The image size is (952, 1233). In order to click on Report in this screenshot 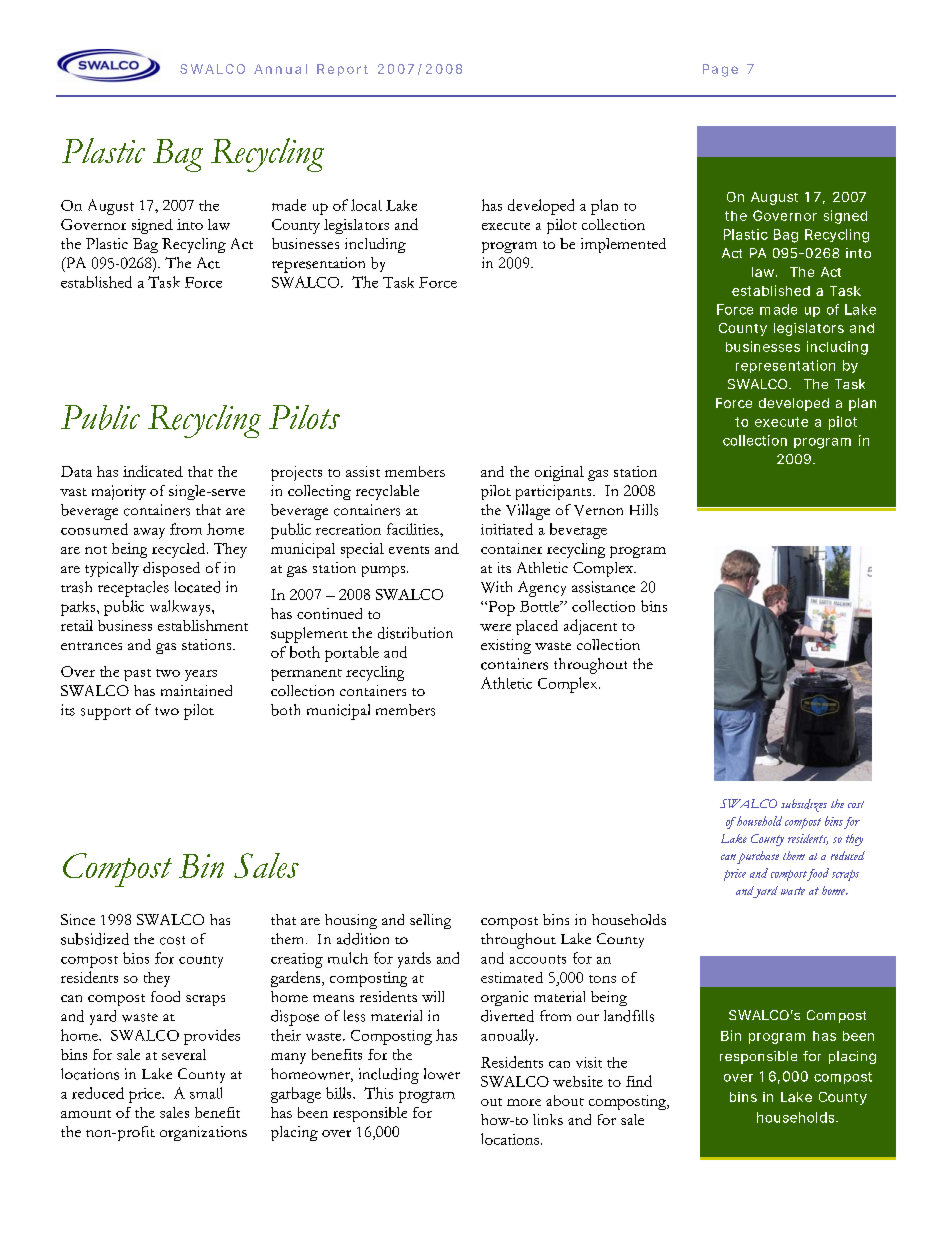, I will do `click(342, 70)`.
